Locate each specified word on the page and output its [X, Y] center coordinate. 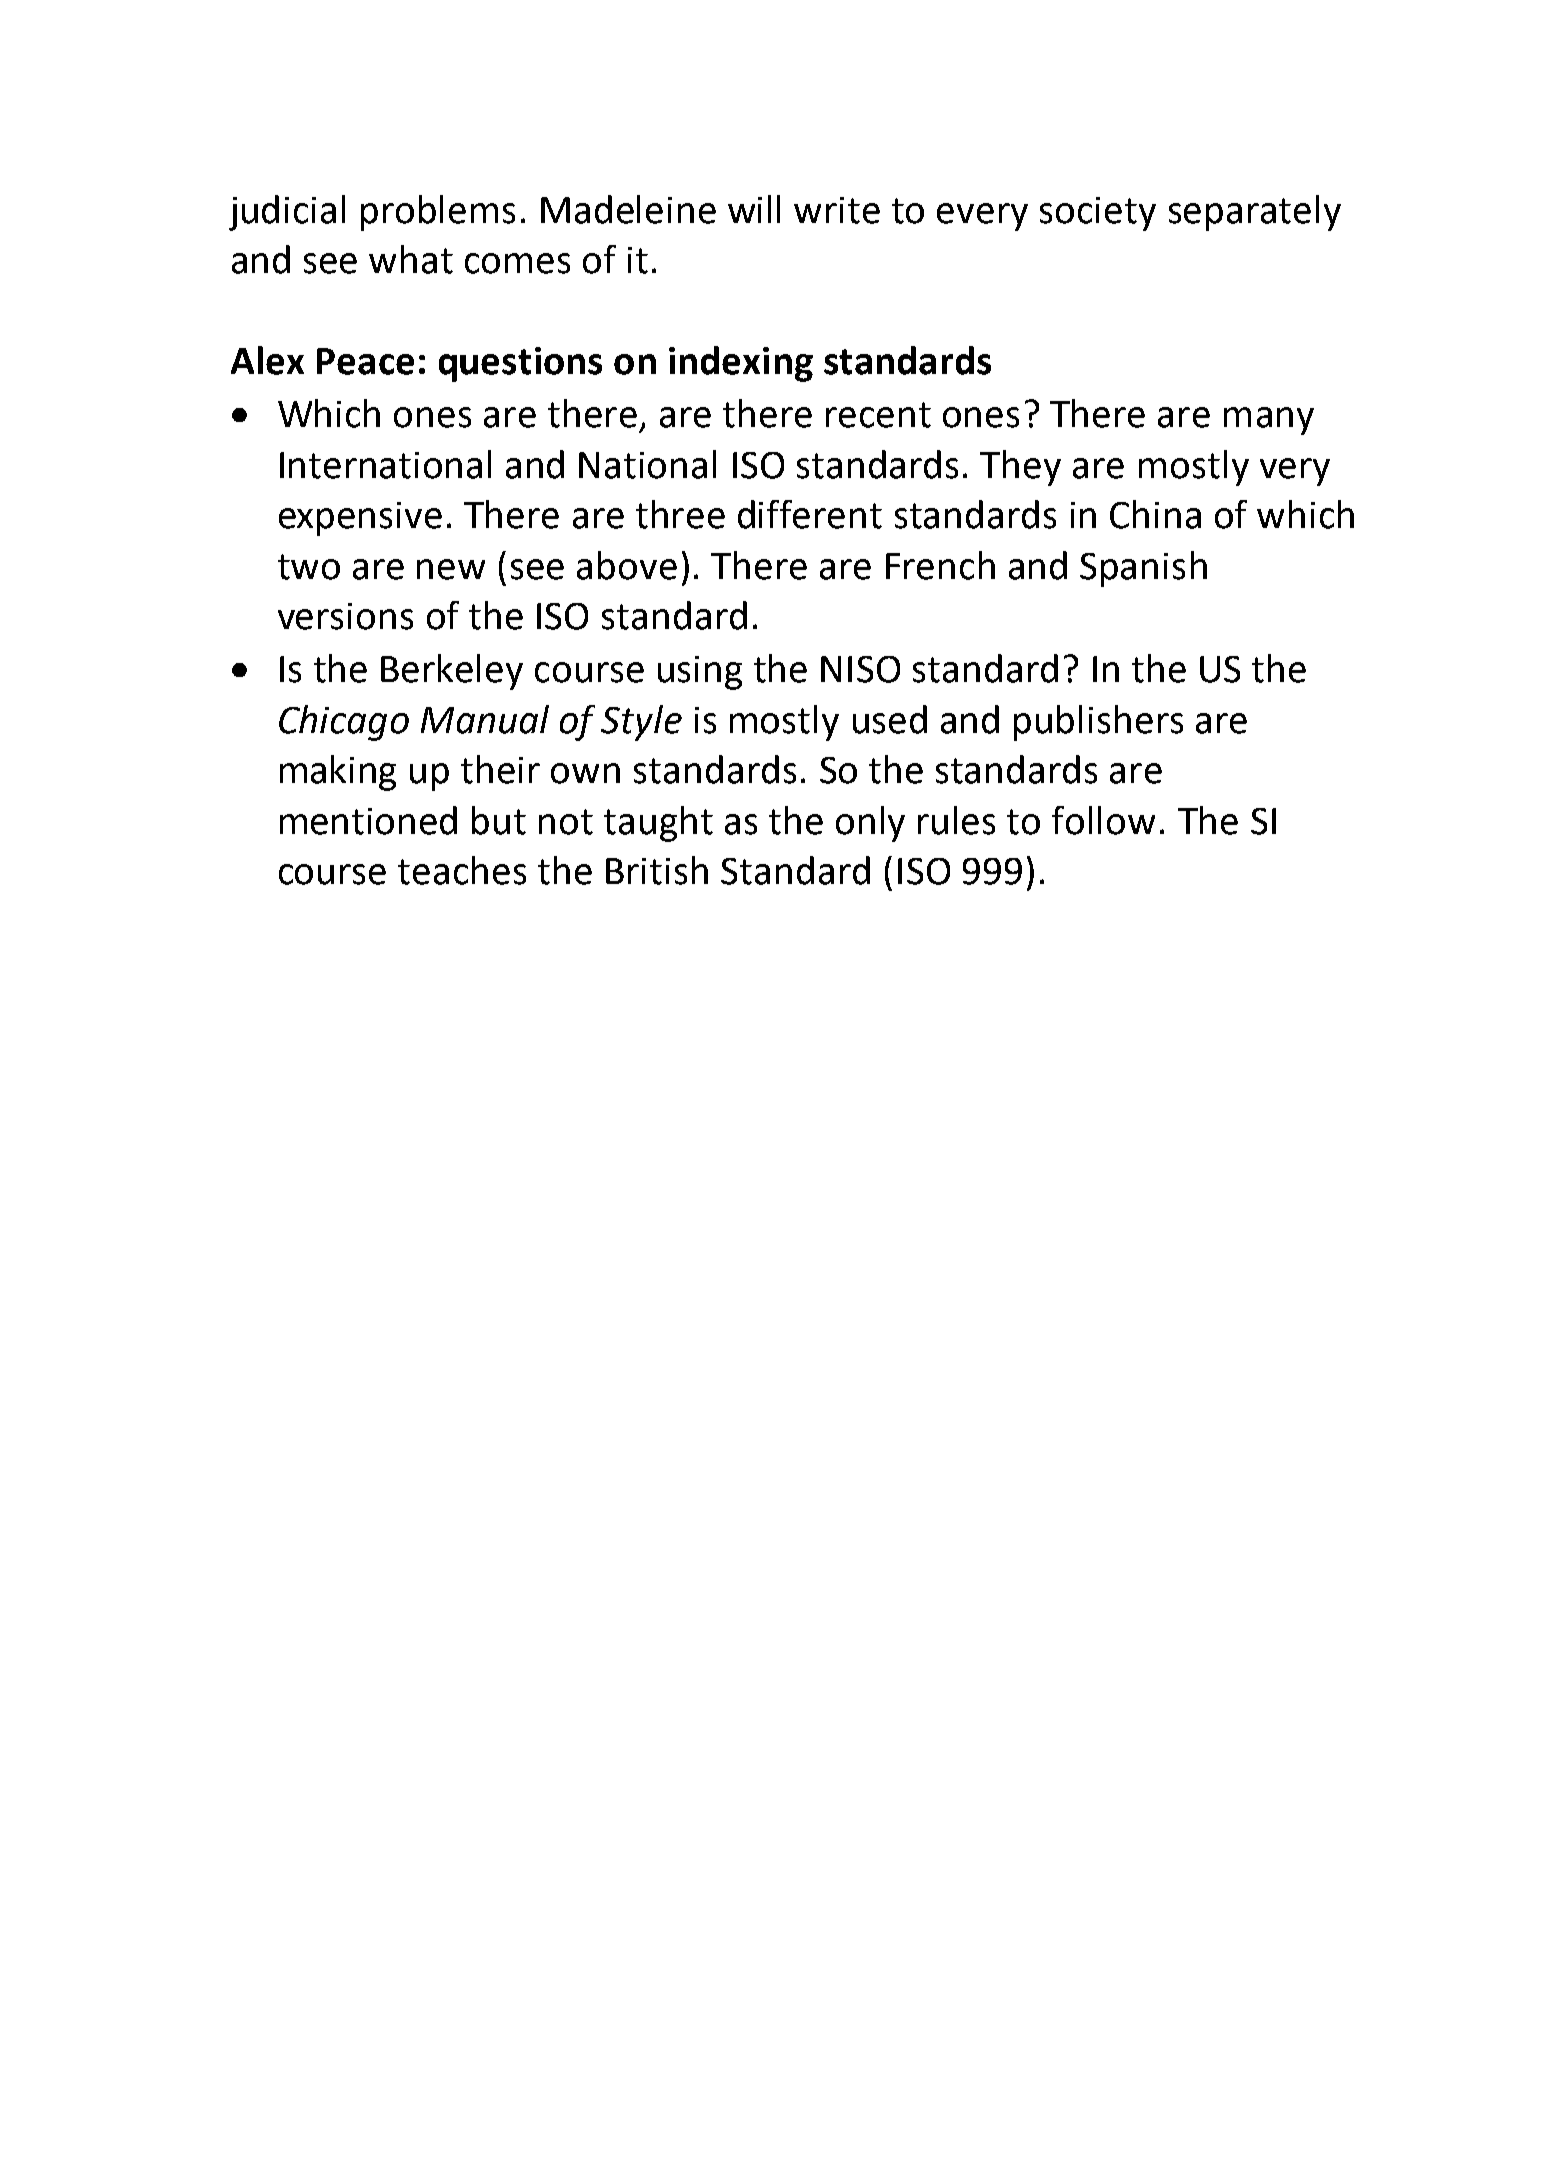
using [700, 673]
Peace [365, 361]
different [810, 514]
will [754, 209]
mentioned [368, 820]
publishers [1098, 723]
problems [438, 213]
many [1269, 421]
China [1155, 514]
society [1098, 214]
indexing [741, 364]
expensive [360, 519]
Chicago [344, 723]
